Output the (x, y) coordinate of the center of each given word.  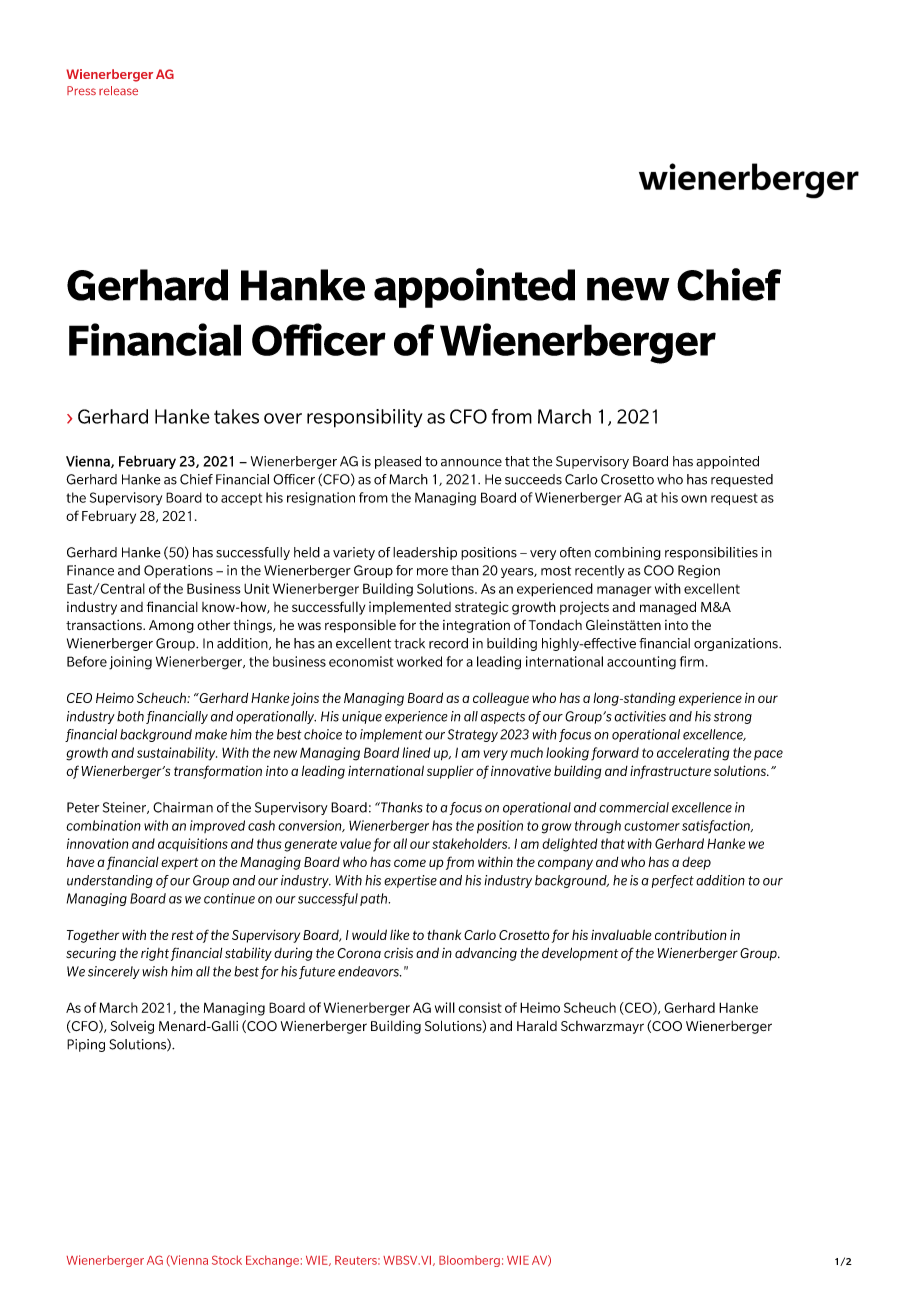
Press (81, 90)
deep (696, 863)
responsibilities (711, 553)
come (410, 863)
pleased (398, 462)
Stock (227, 1260)
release (118, 90)
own (694, 499)
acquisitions (193, 844)
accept (241, 499)
